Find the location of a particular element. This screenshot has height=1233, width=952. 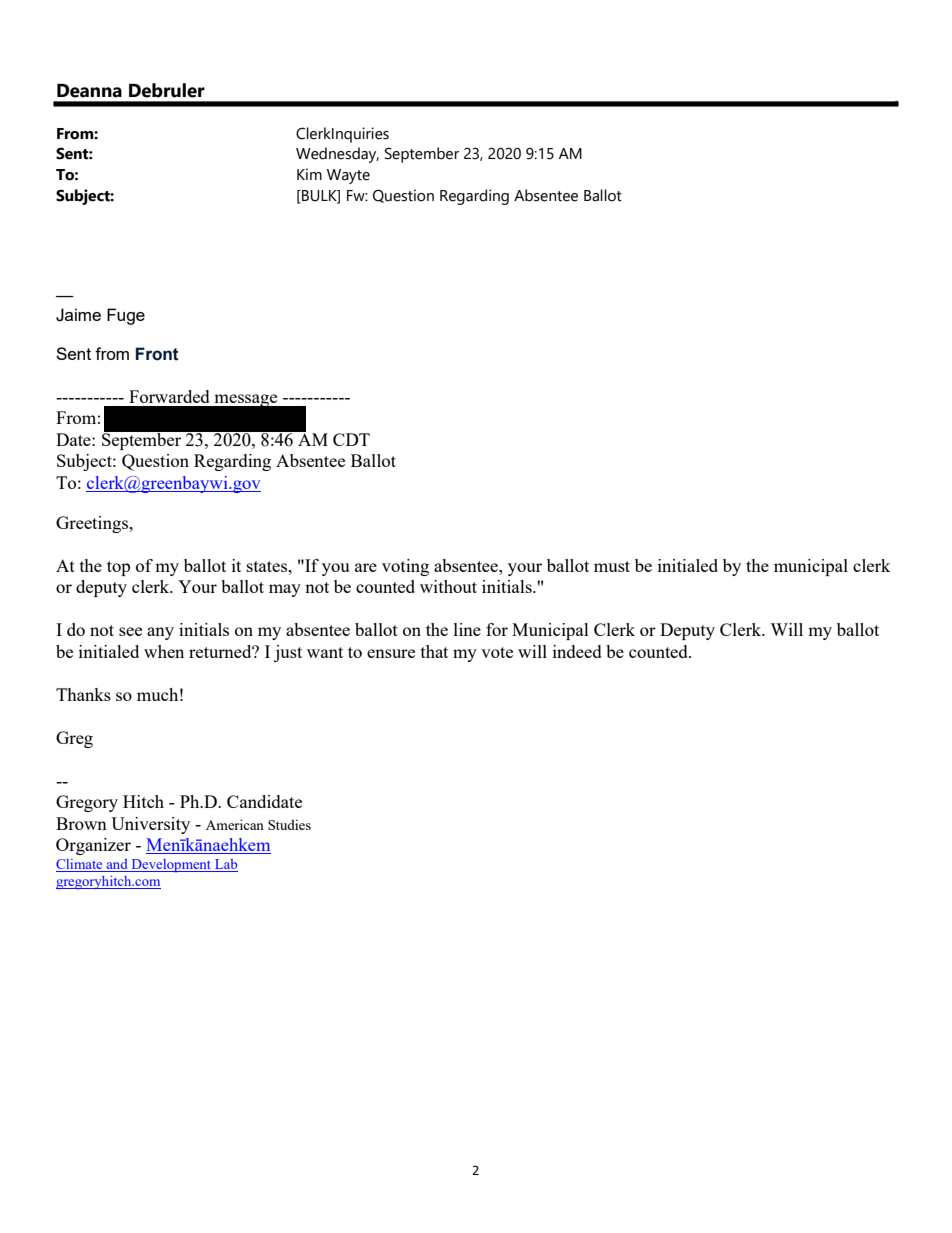

without is located at coordinates (448, 586).
